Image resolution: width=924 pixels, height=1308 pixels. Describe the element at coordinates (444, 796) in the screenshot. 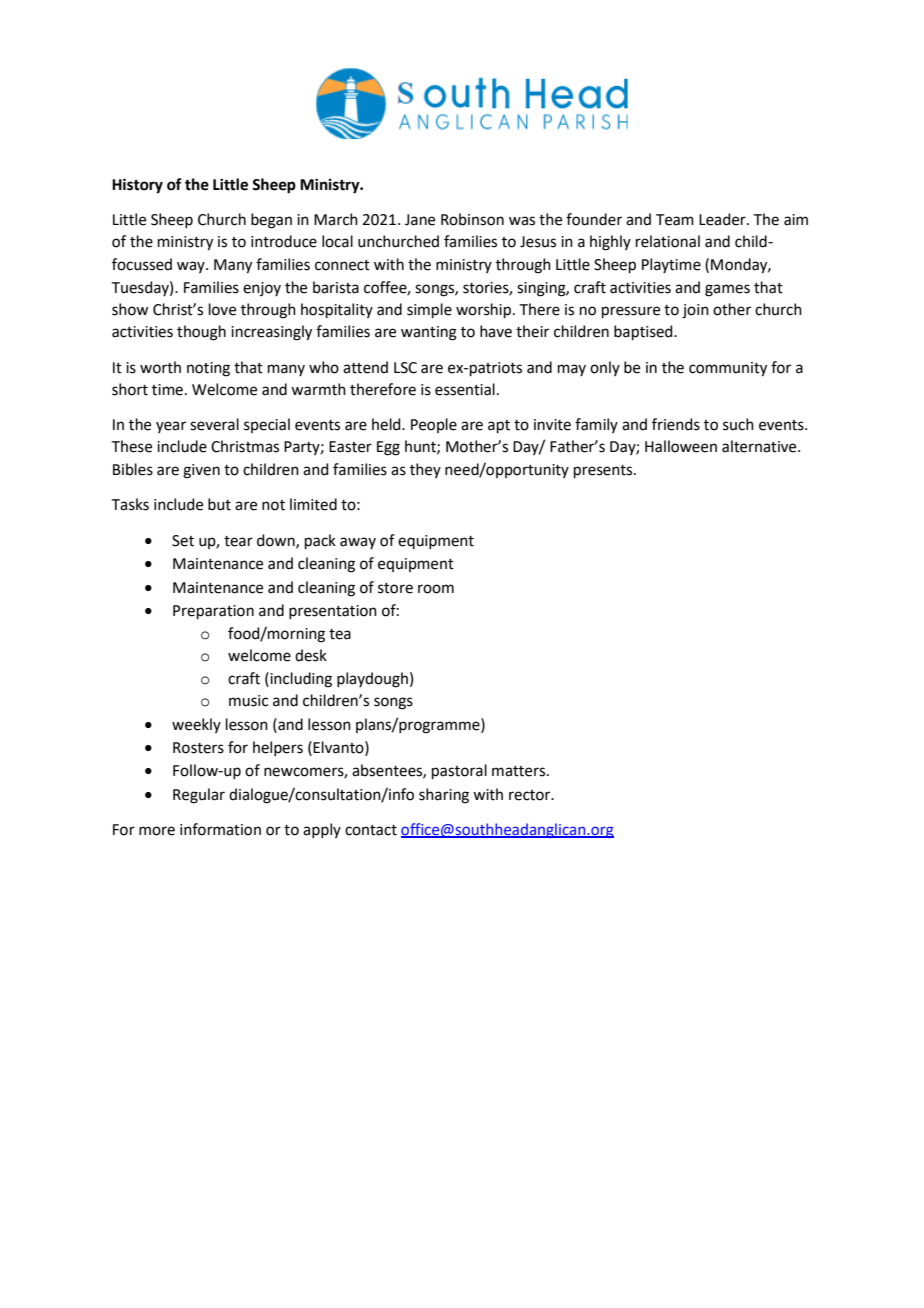

I see `sharing` at that location.
